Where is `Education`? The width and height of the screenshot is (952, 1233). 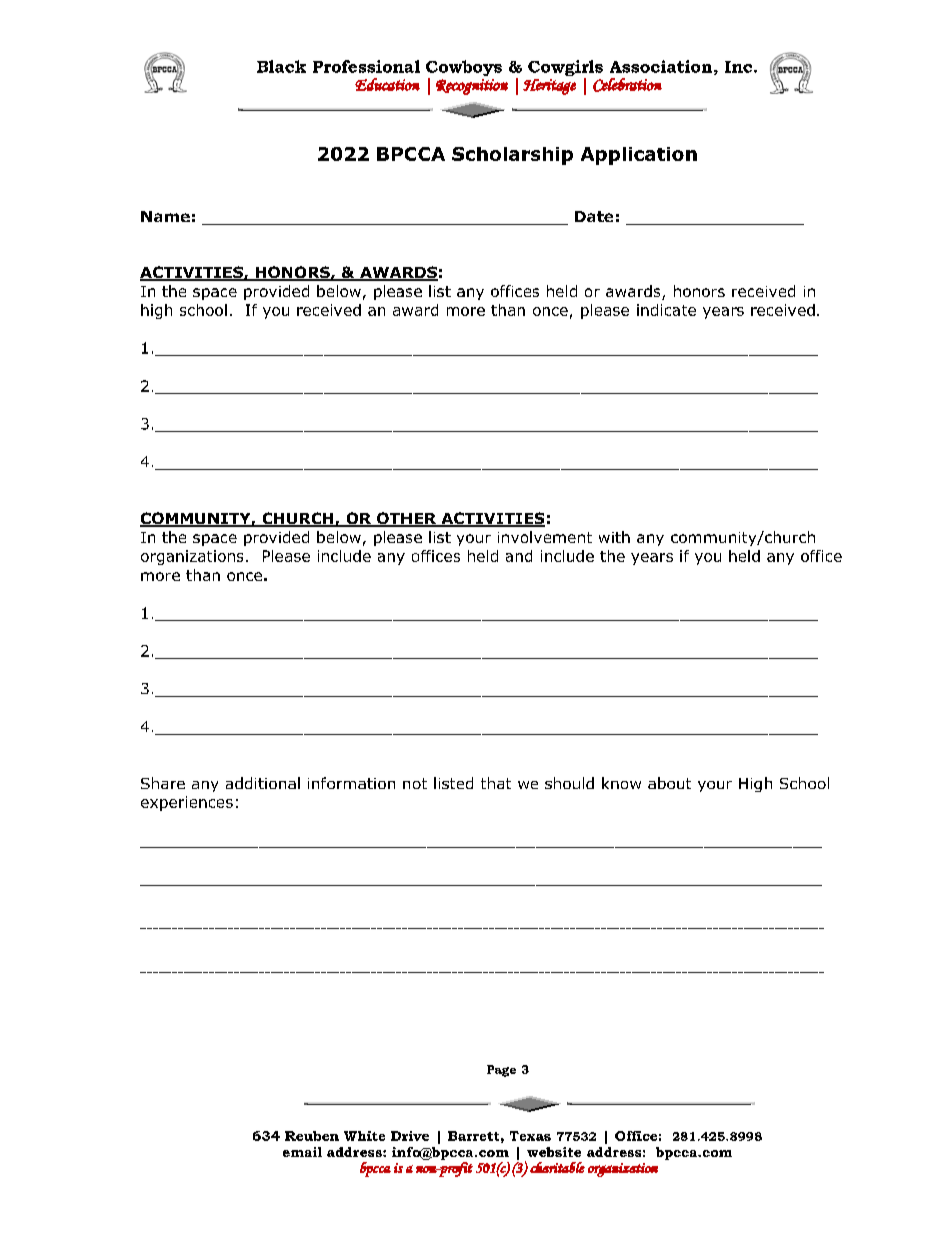 Education is located at coordinates (387, 84).
